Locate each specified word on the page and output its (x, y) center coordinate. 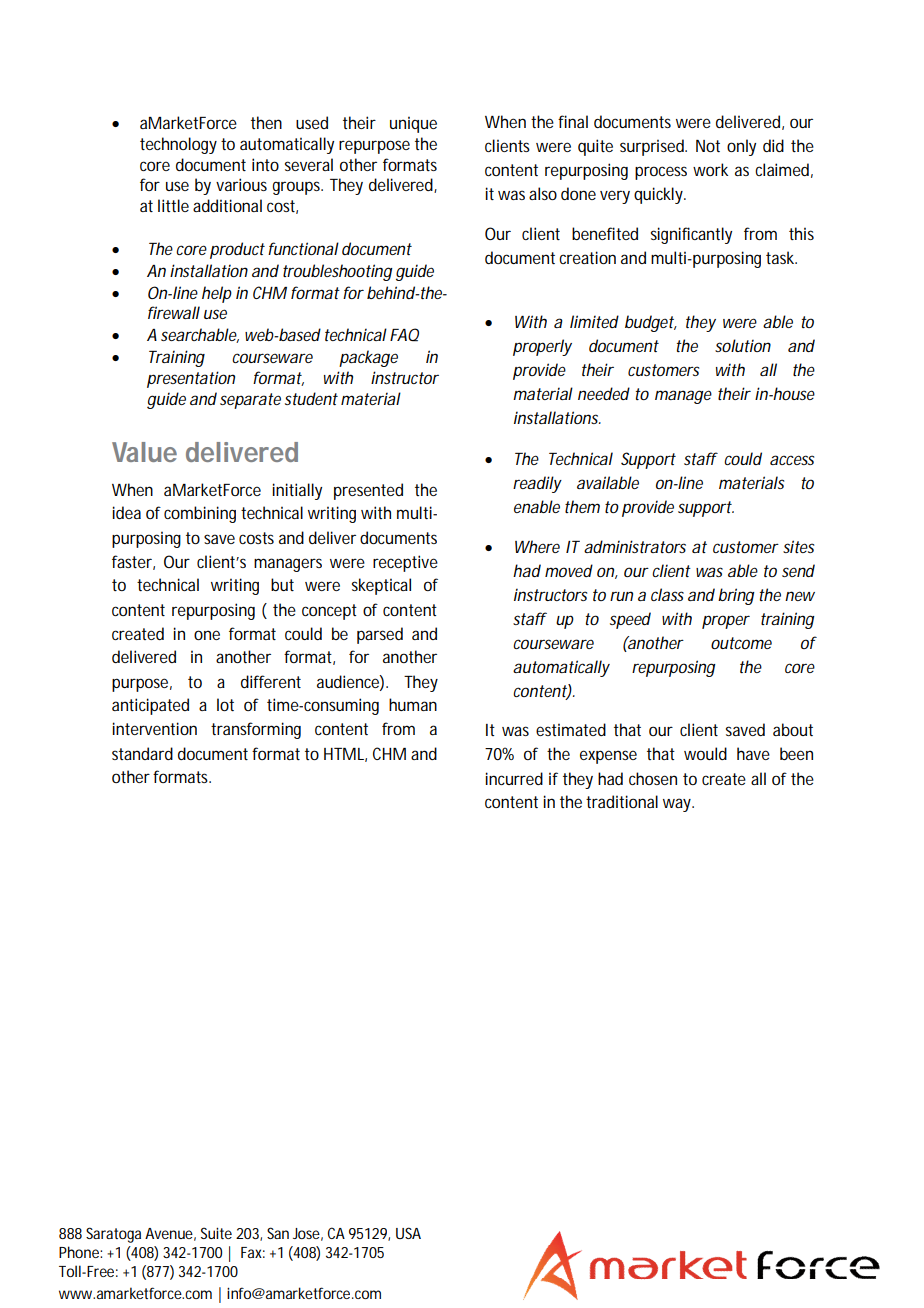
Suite (216, 1233)
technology (178, 145)
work (710, 169)
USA (408, 1233)
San (278, 1233)
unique (413, 124)
